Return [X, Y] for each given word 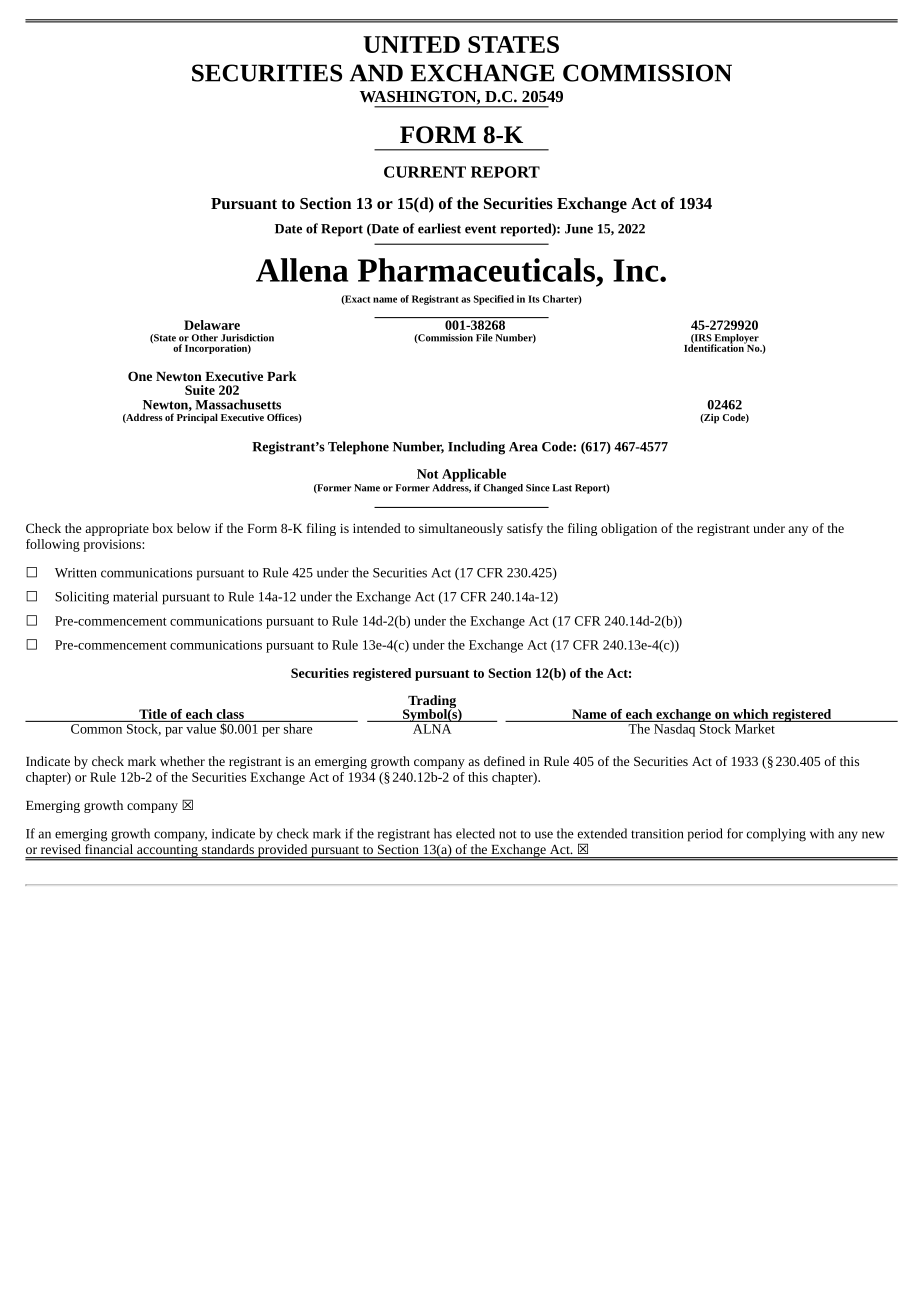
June [579, 229]
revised [61, 849]
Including [476, 448]
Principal [197, 418]
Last [562, 488]
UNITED [411, 44]
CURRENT [425, 172]
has [443, 833]
